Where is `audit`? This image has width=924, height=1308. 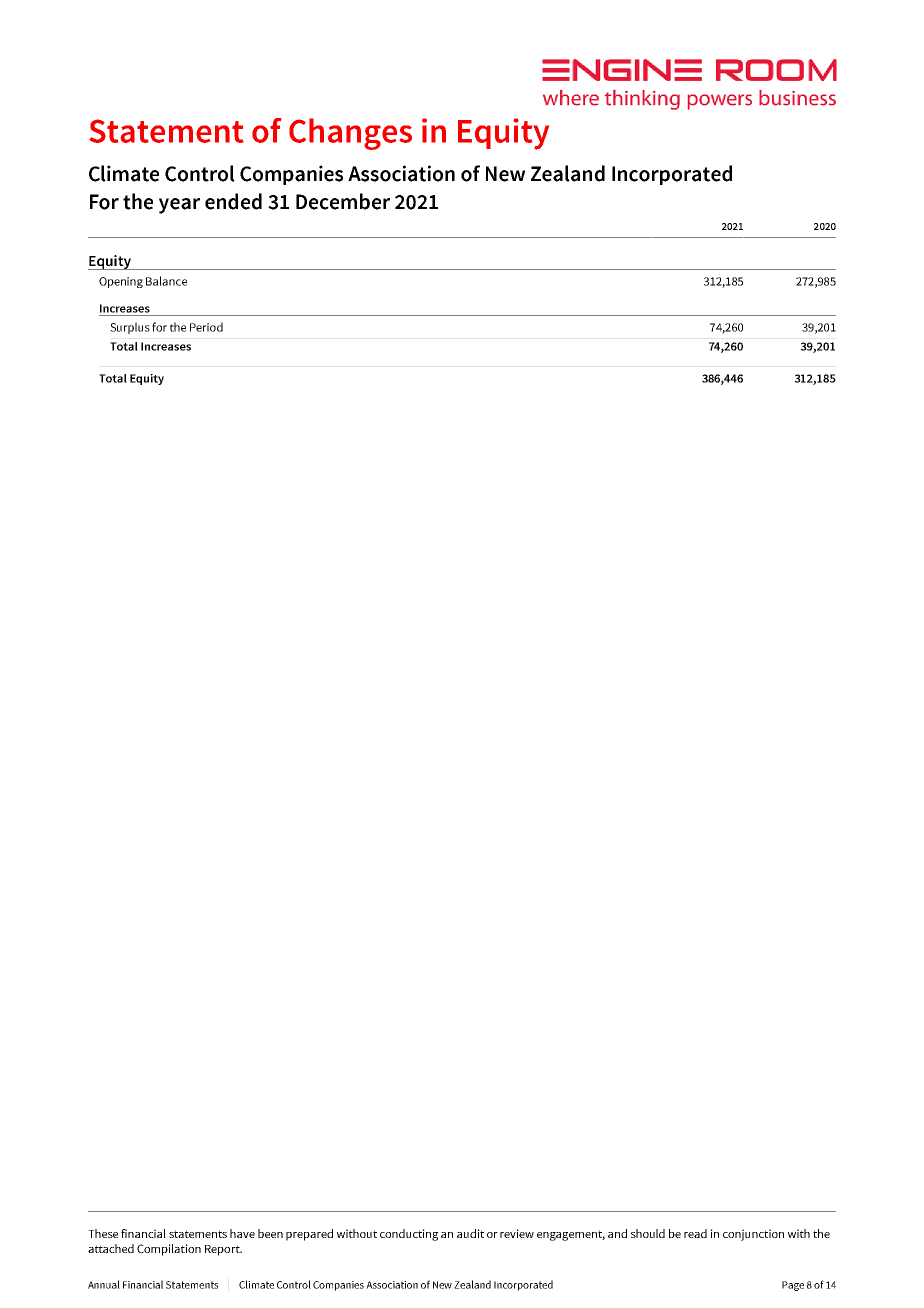 audit is located at coordinates (470, 1233).
